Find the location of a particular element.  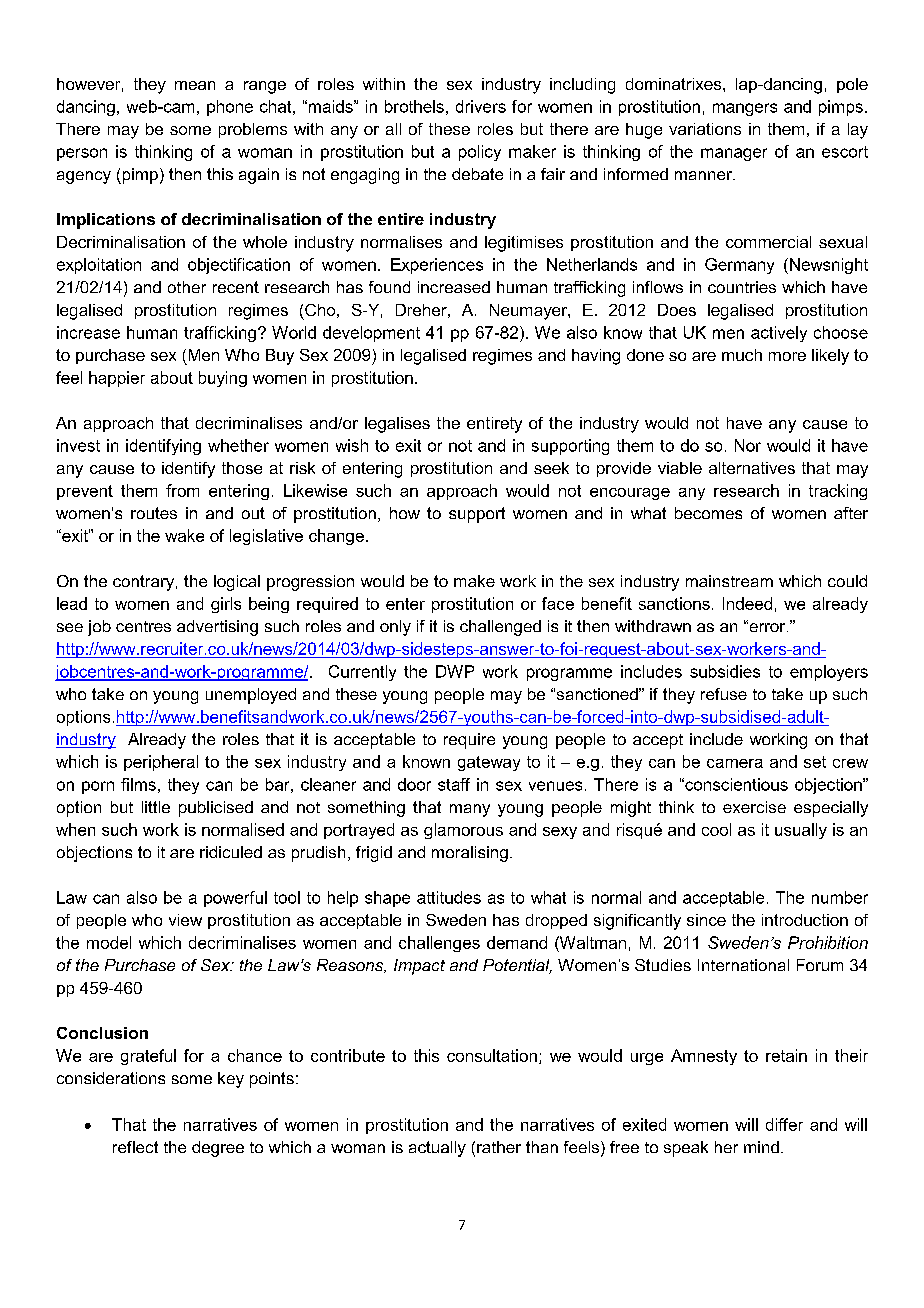

happier is located at coordinates (117, 379).
